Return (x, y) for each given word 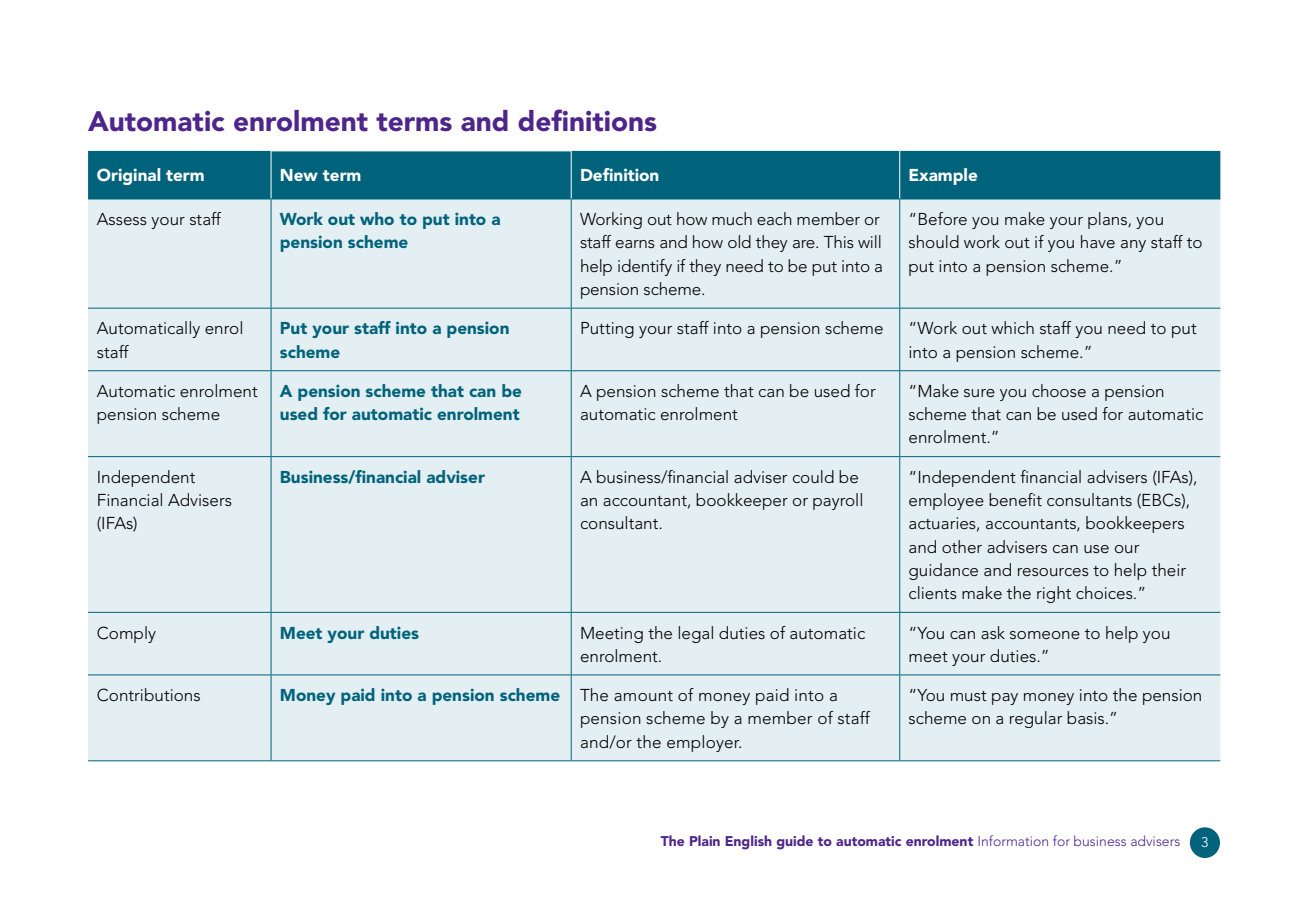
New (299, 175)
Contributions (148, 695)
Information (1013, 840)
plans (1108, 220)
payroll (837, 501)
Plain (705, 840)
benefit (1015, 499)
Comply (126, 634)
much (732, 218)
